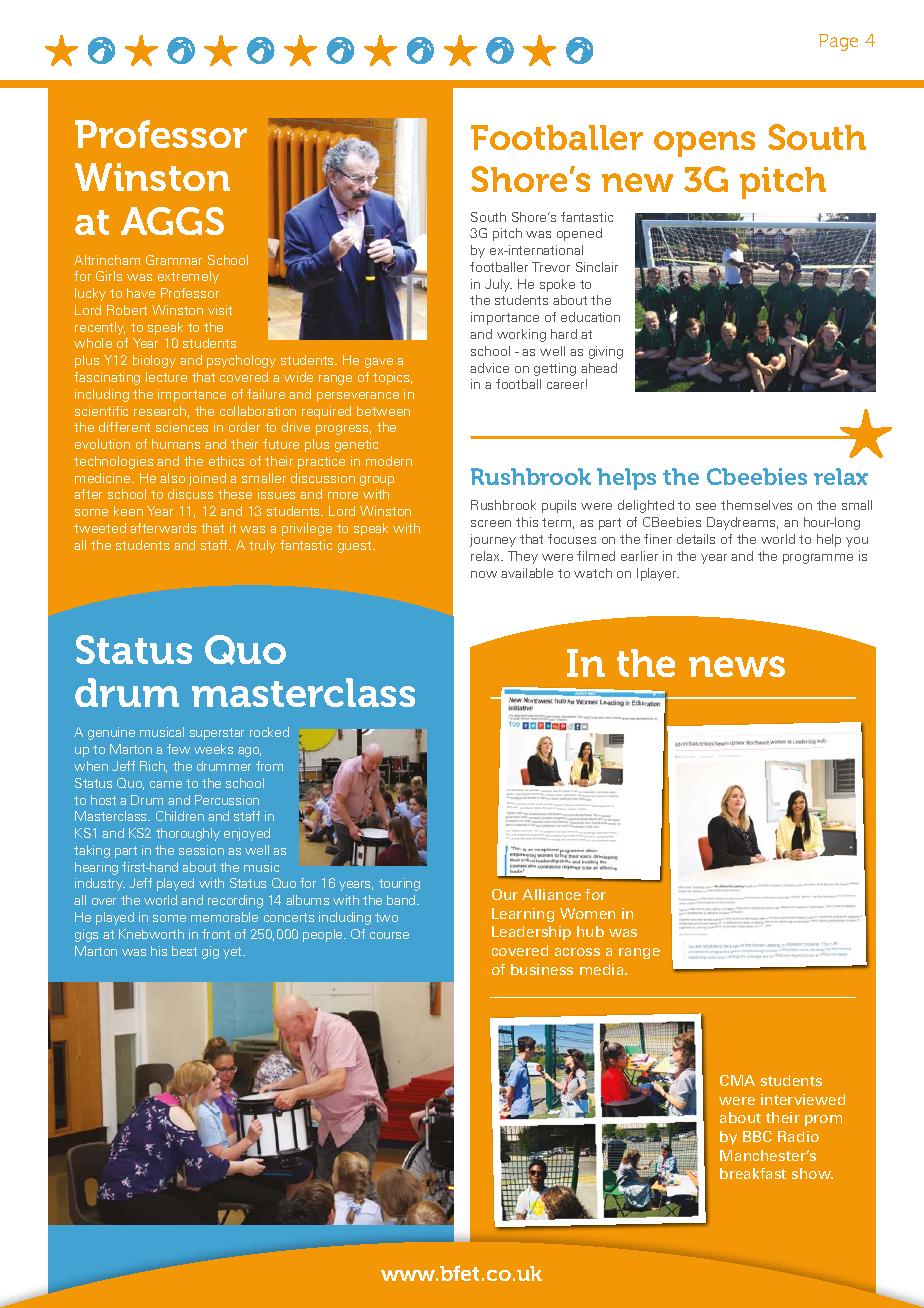 This page has width=924, height=1308. I want to click on now, so click(484, 574).
